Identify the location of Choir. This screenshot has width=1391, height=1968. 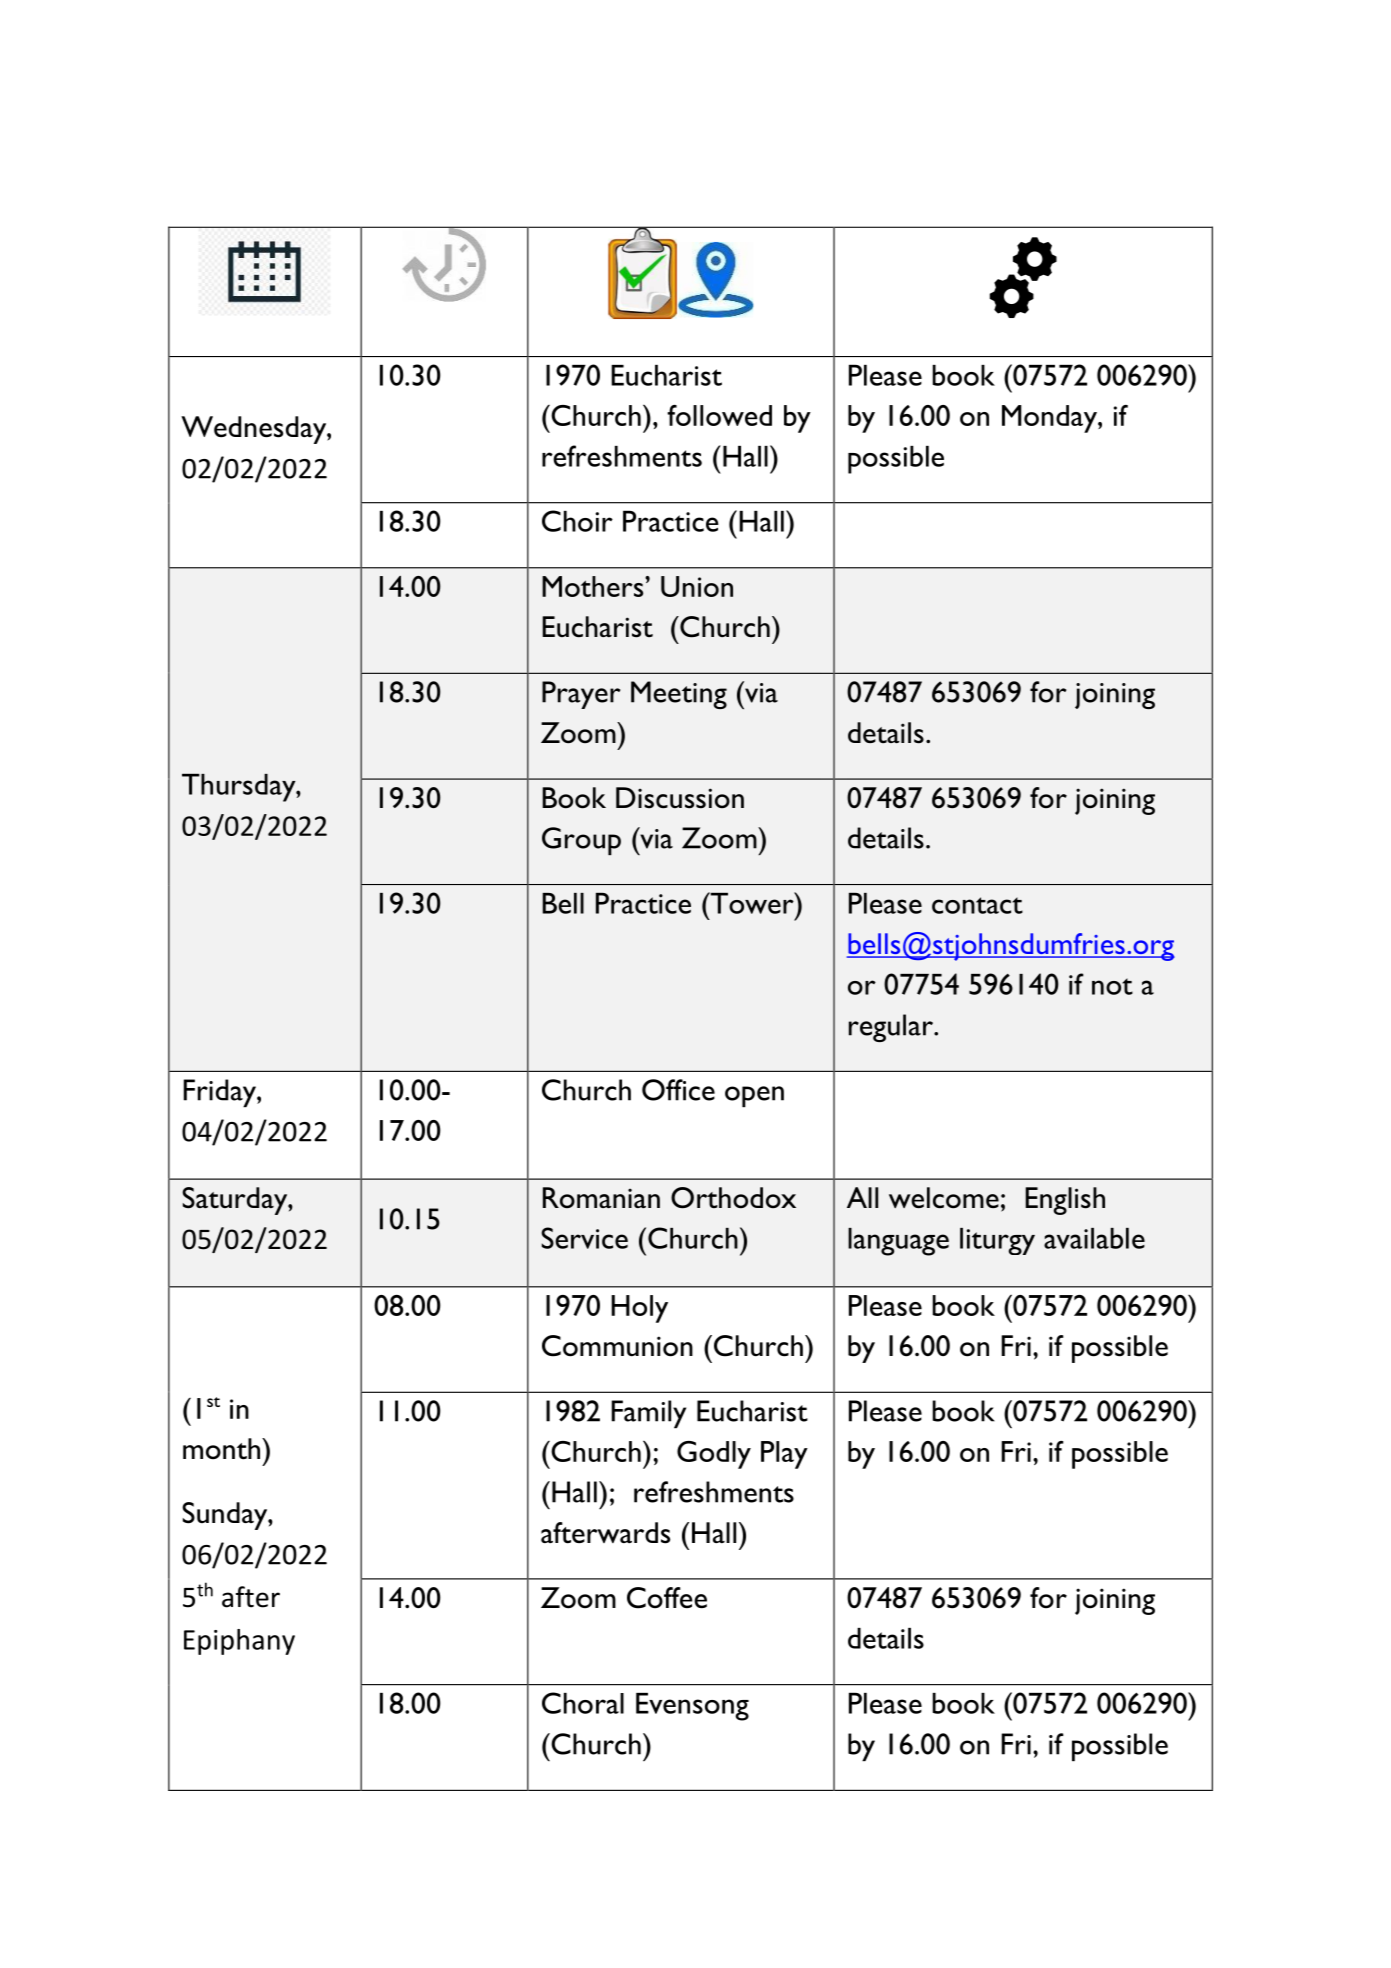
(577, 521).
